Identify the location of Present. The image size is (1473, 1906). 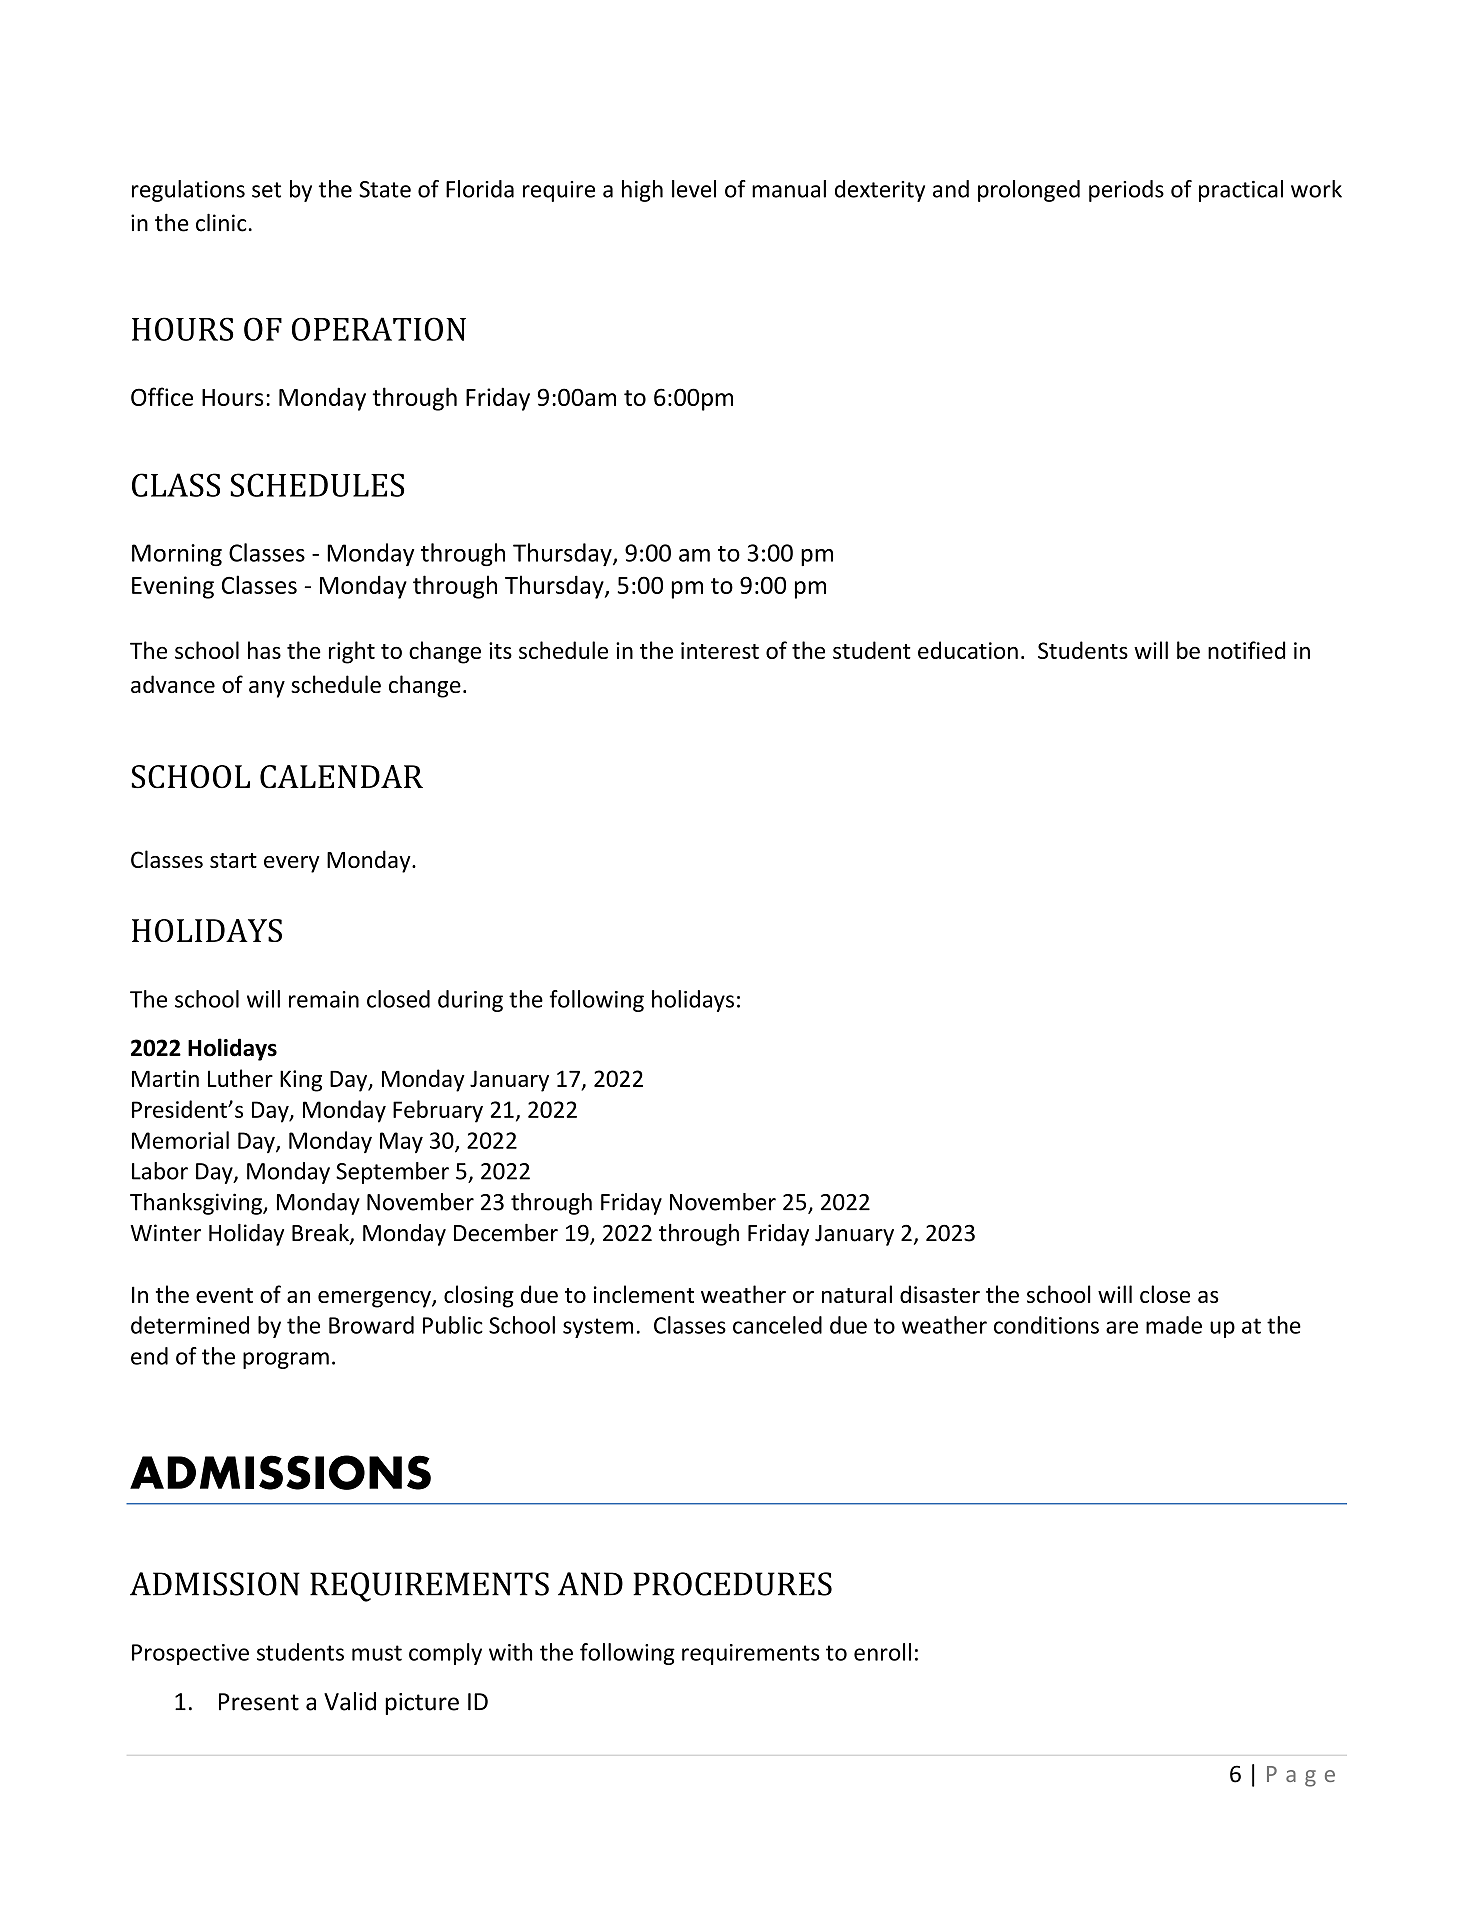
(259, 1702).
